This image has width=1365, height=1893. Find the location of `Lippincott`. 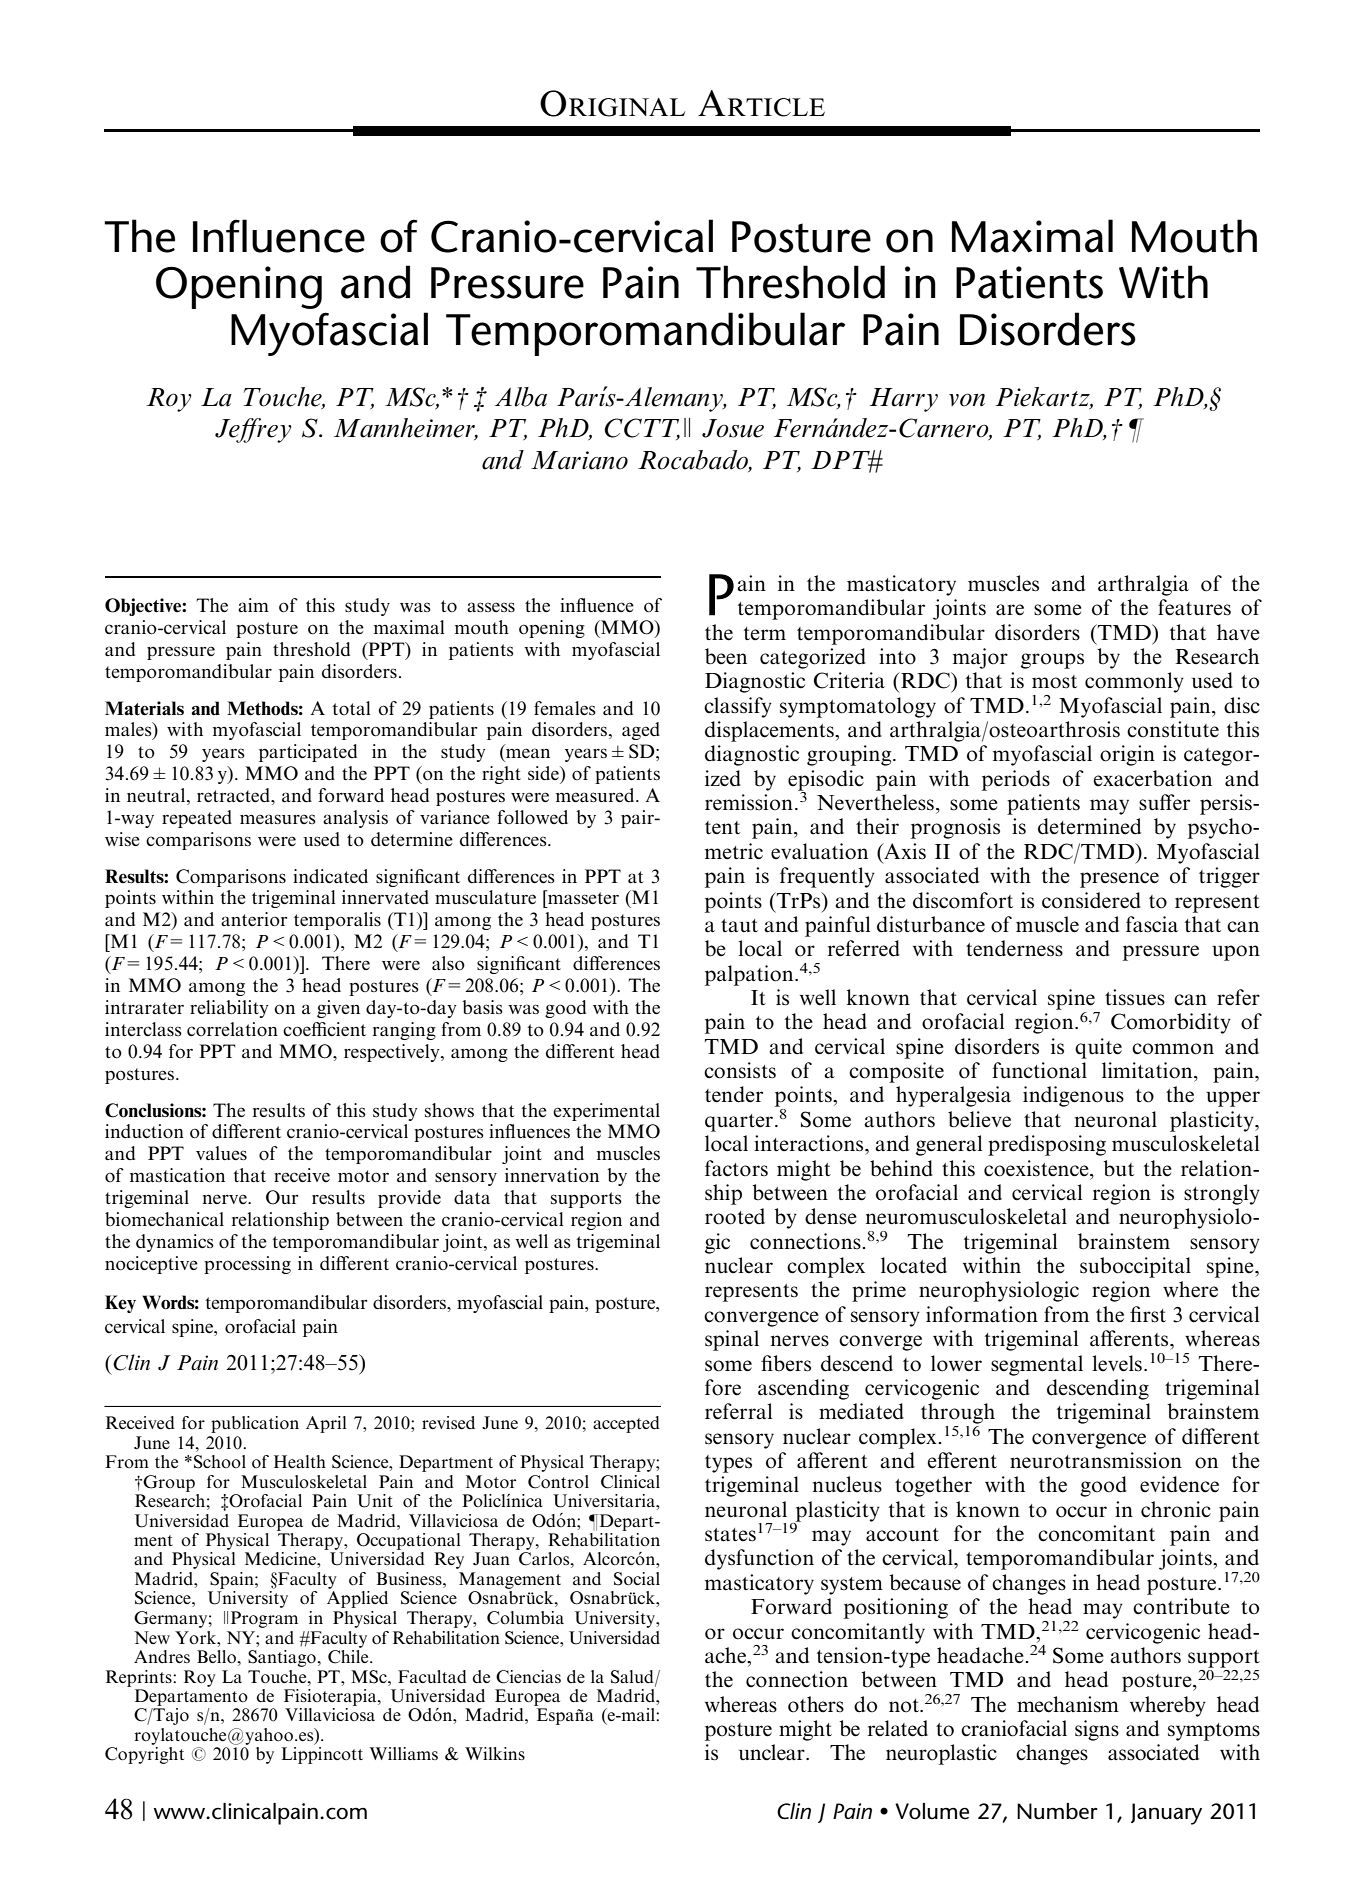

Lippincott is located at coordinates (322, 1755).
